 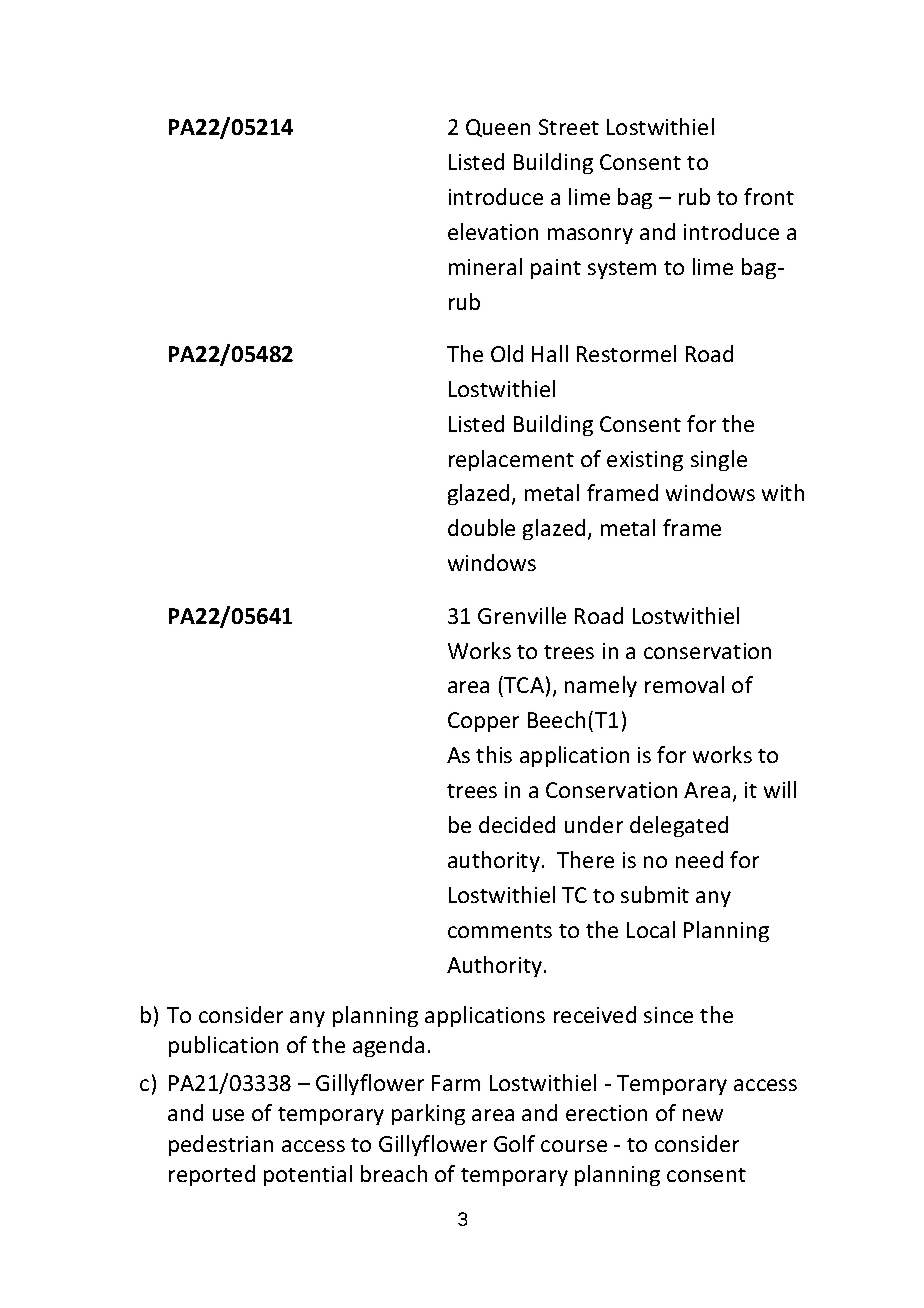 I want to click on Queen, so click(x=498, y=128).
